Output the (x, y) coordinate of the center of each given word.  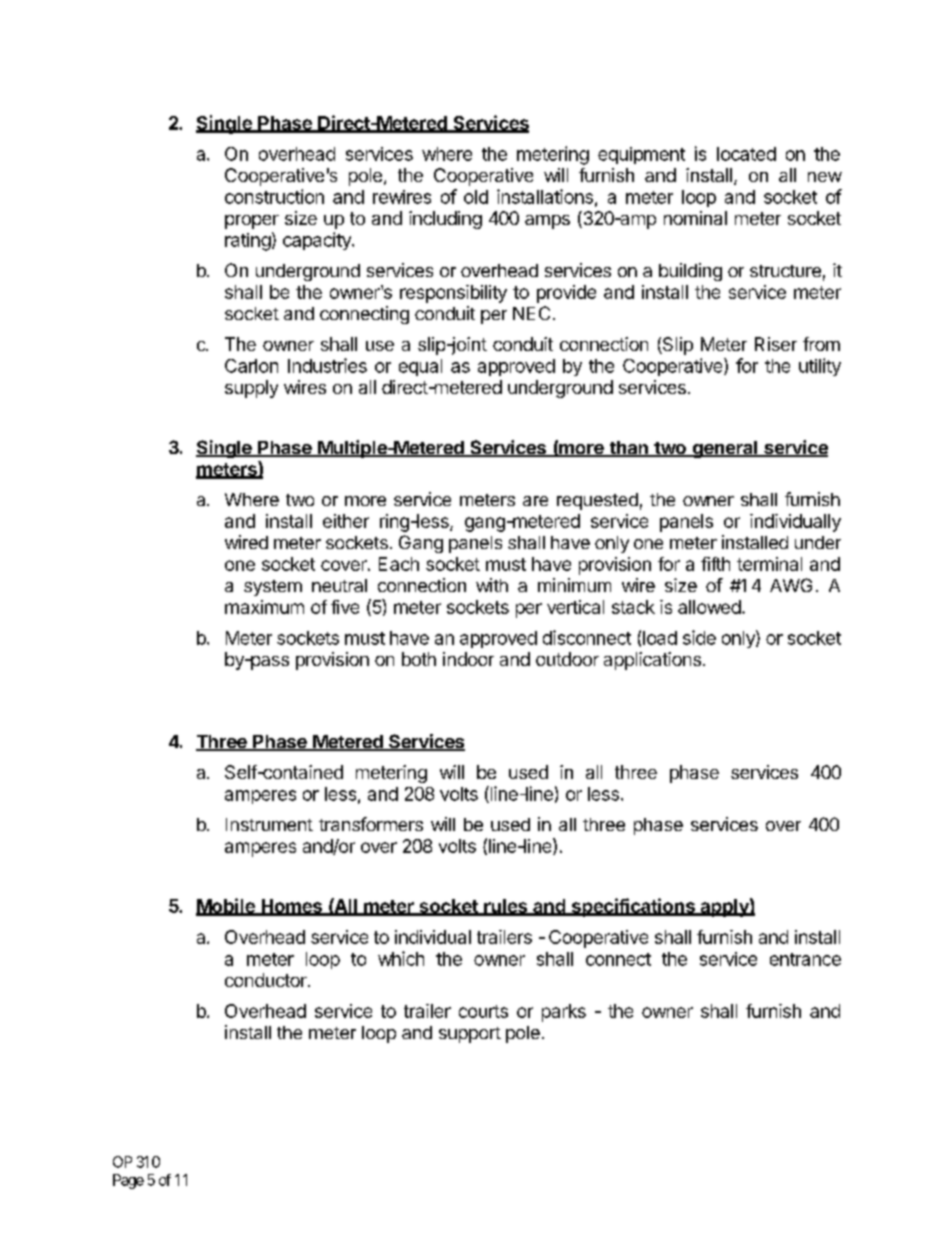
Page (128, 1181)
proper (252, 222)
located (746, 154)
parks (564, 1013)
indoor (468, 659)
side (699, 637)
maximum (264, 607)
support (470, 1035)
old (476, 197)
